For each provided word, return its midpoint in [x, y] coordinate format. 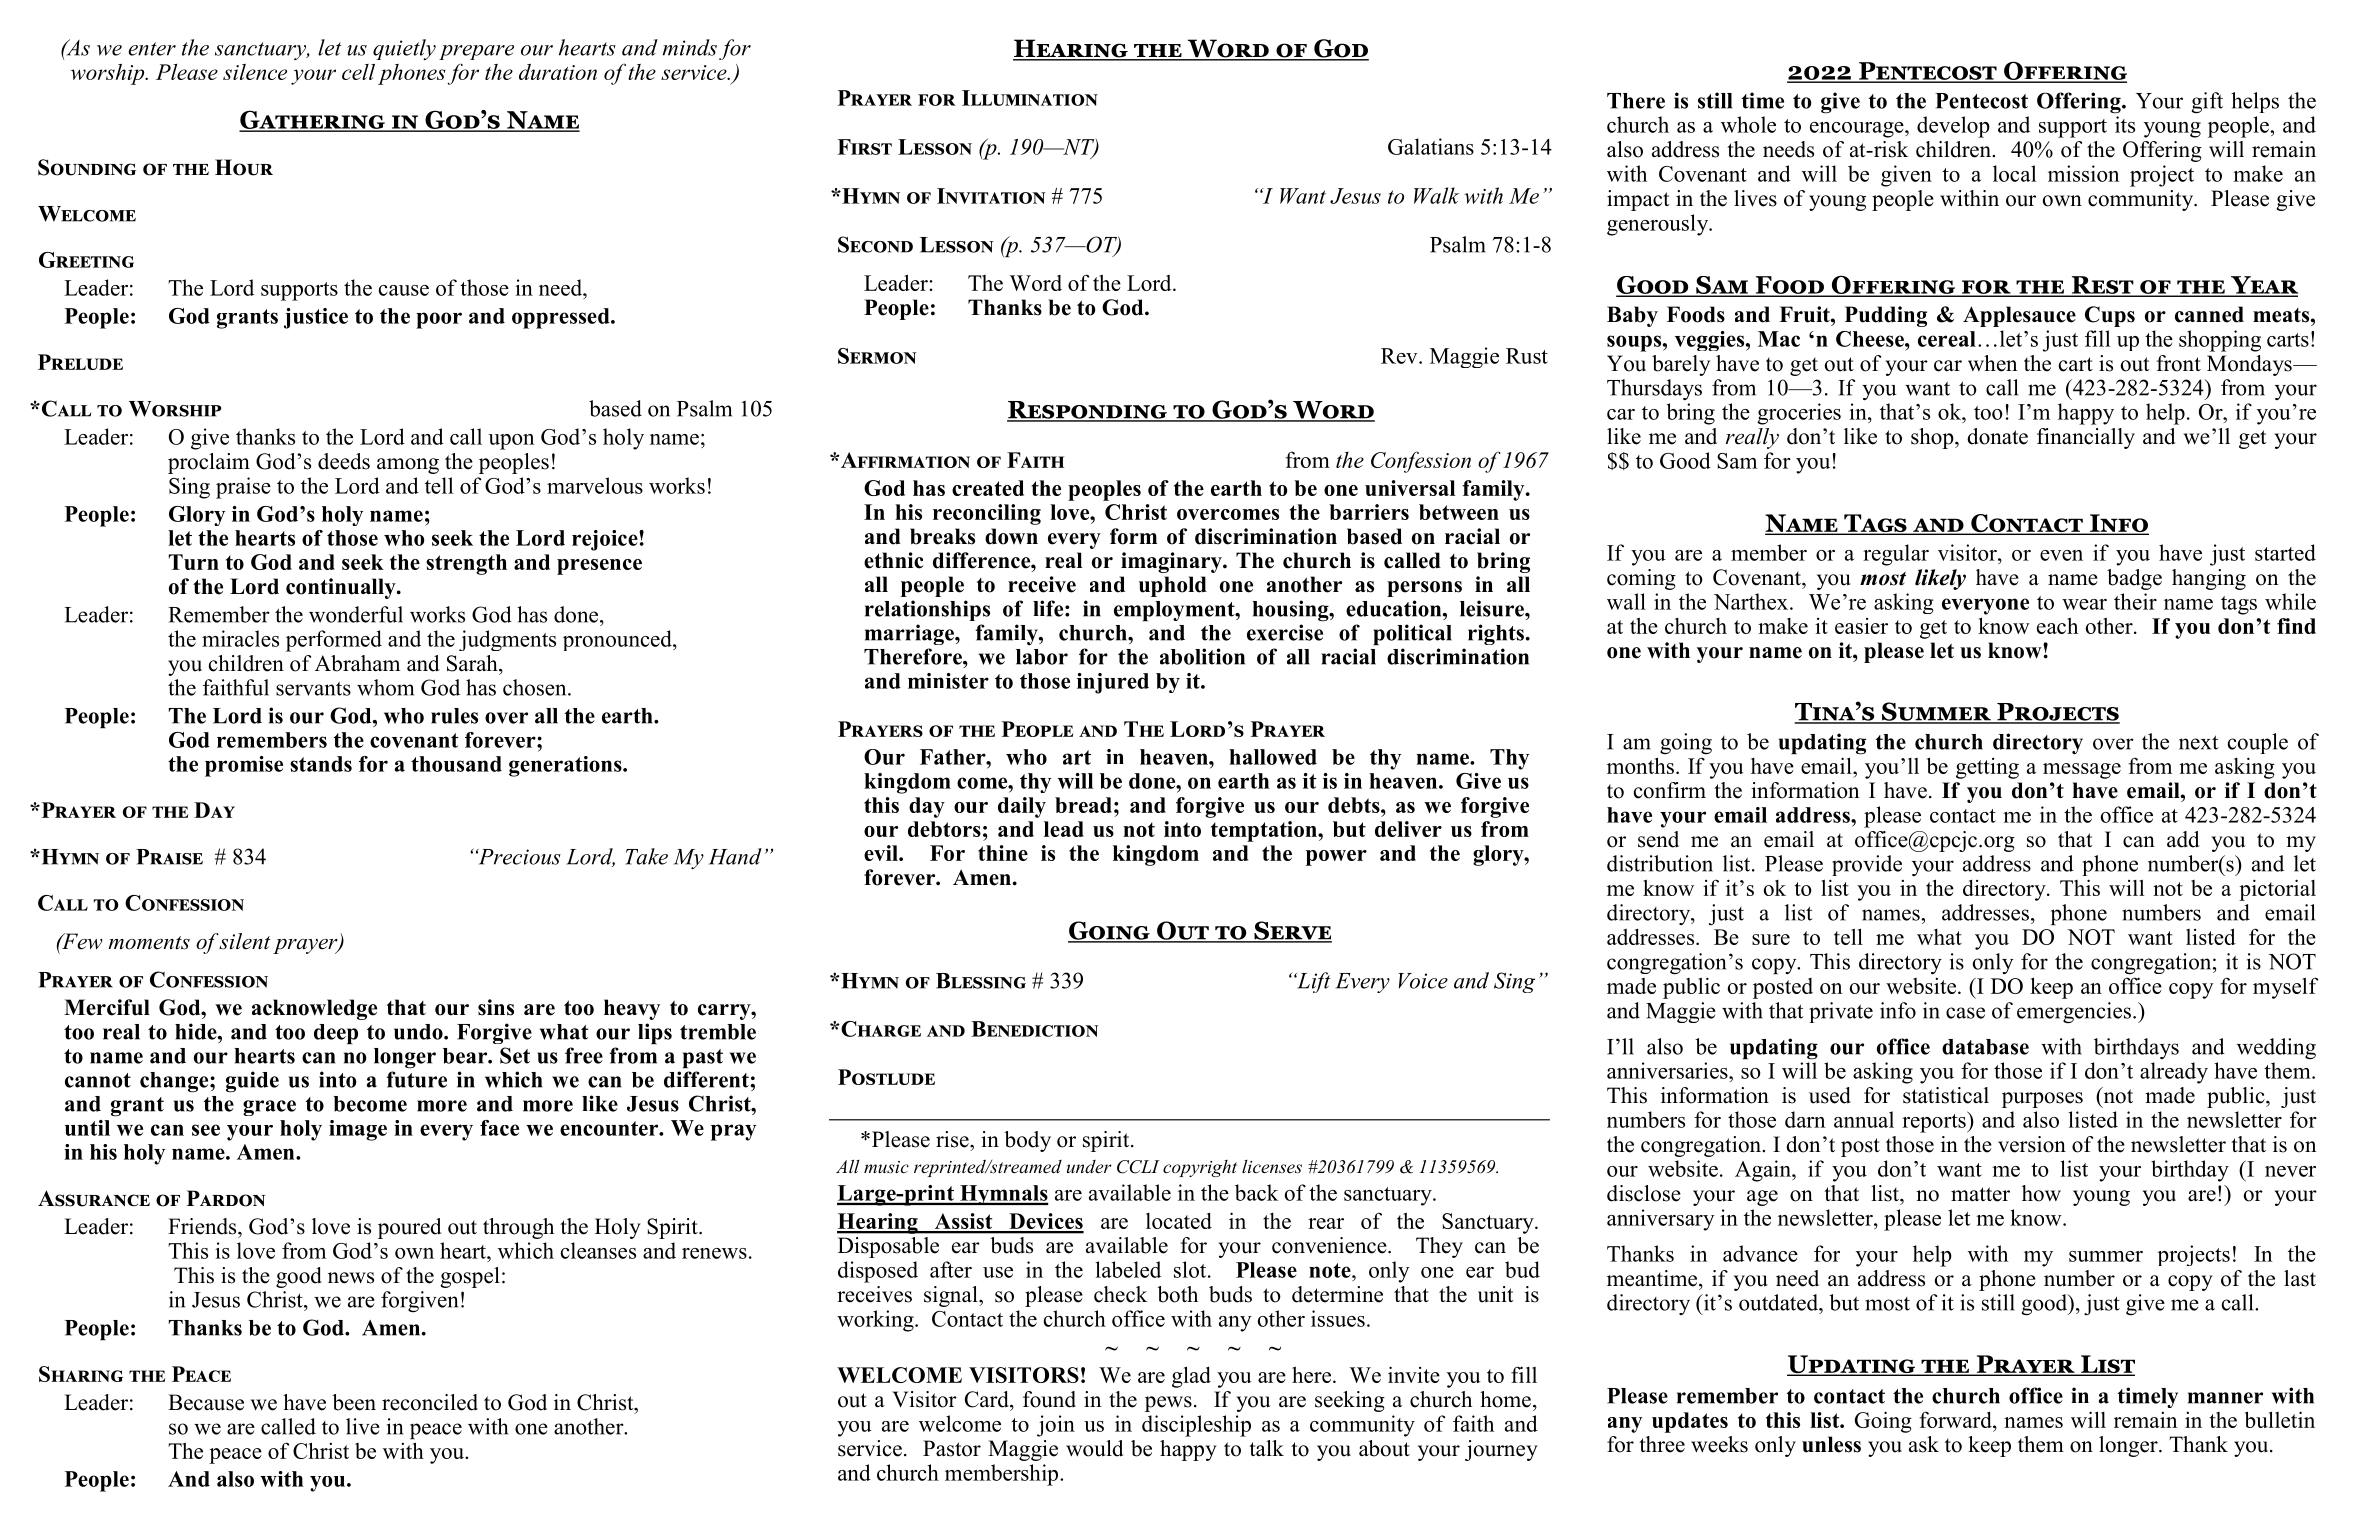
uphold [1173, 586]
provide [1867, 865]
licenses [1272, 1166]
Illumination [1030, 98]
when [1992, 363]
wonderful [356, 614]
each [2057, 625]
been [354, 1402]
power [1336, 858]
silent [245, 941]
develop [1953, 127]
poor [439, 320]
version [2032, 1144]
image [358, 1130]
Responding [1088, 411]
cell [358, 72]
